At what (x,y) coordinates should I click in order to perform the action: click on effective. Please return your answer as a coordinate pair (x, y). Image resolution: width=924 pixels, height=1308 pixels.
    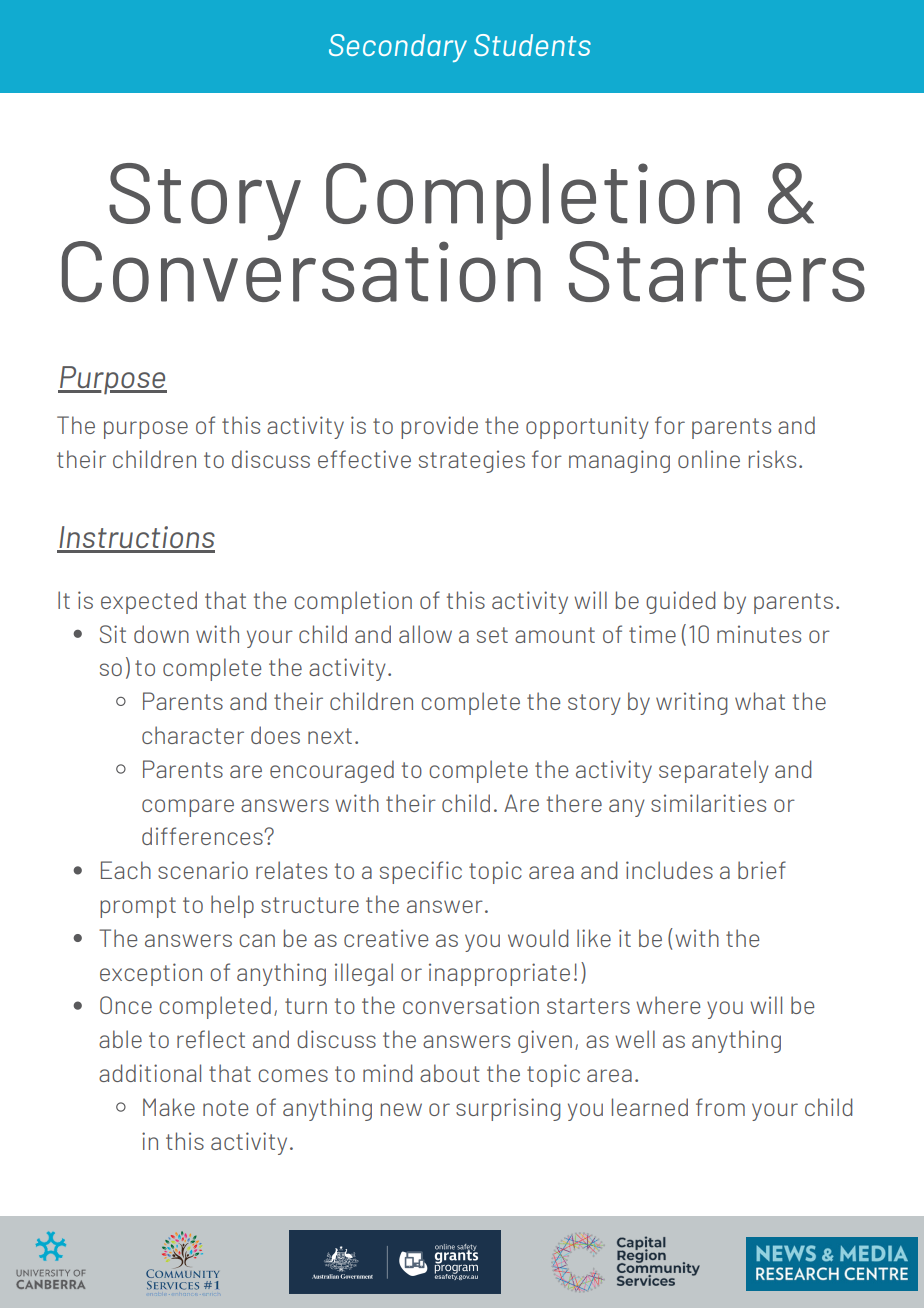
    Looking at the image, I should click on (364, 459).
